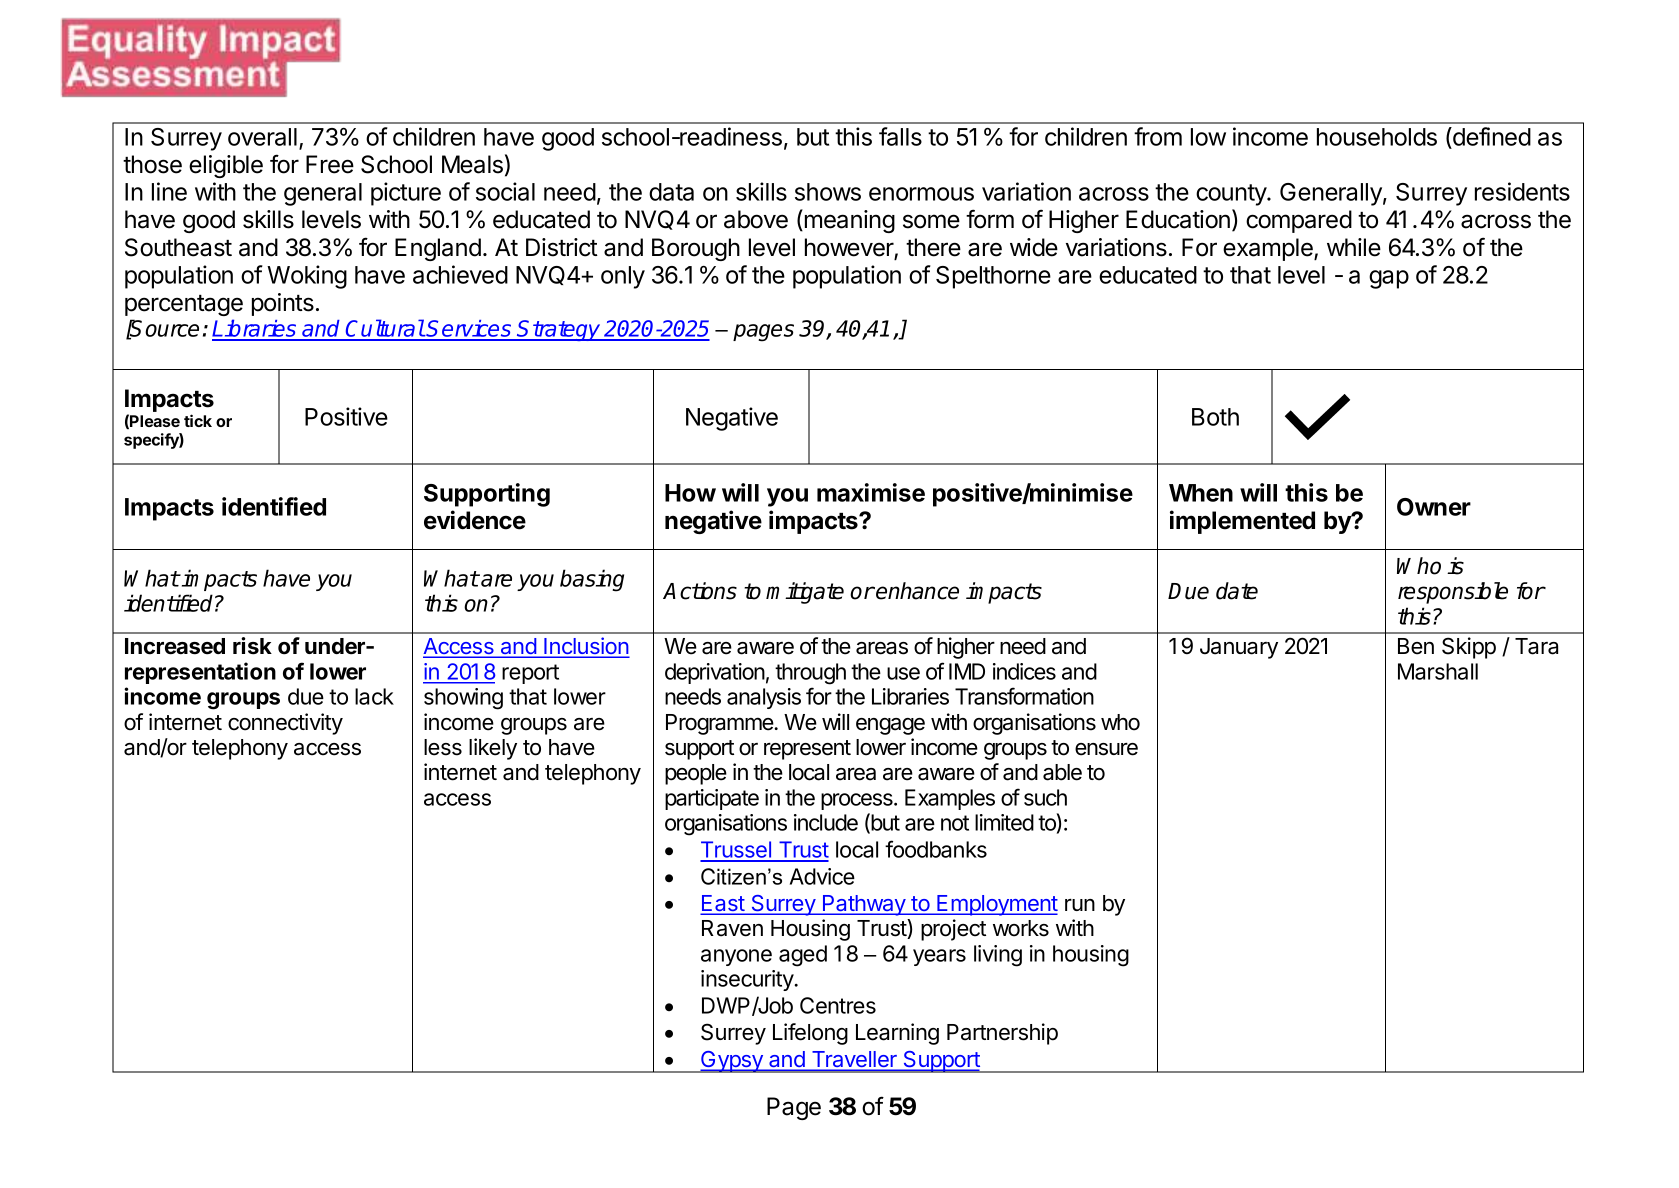 The image size is (1679, 1188). What do you see at coordinates (838, 1005) in the screenshot?
I see `Centres` at bounding box center [838, 1005].
